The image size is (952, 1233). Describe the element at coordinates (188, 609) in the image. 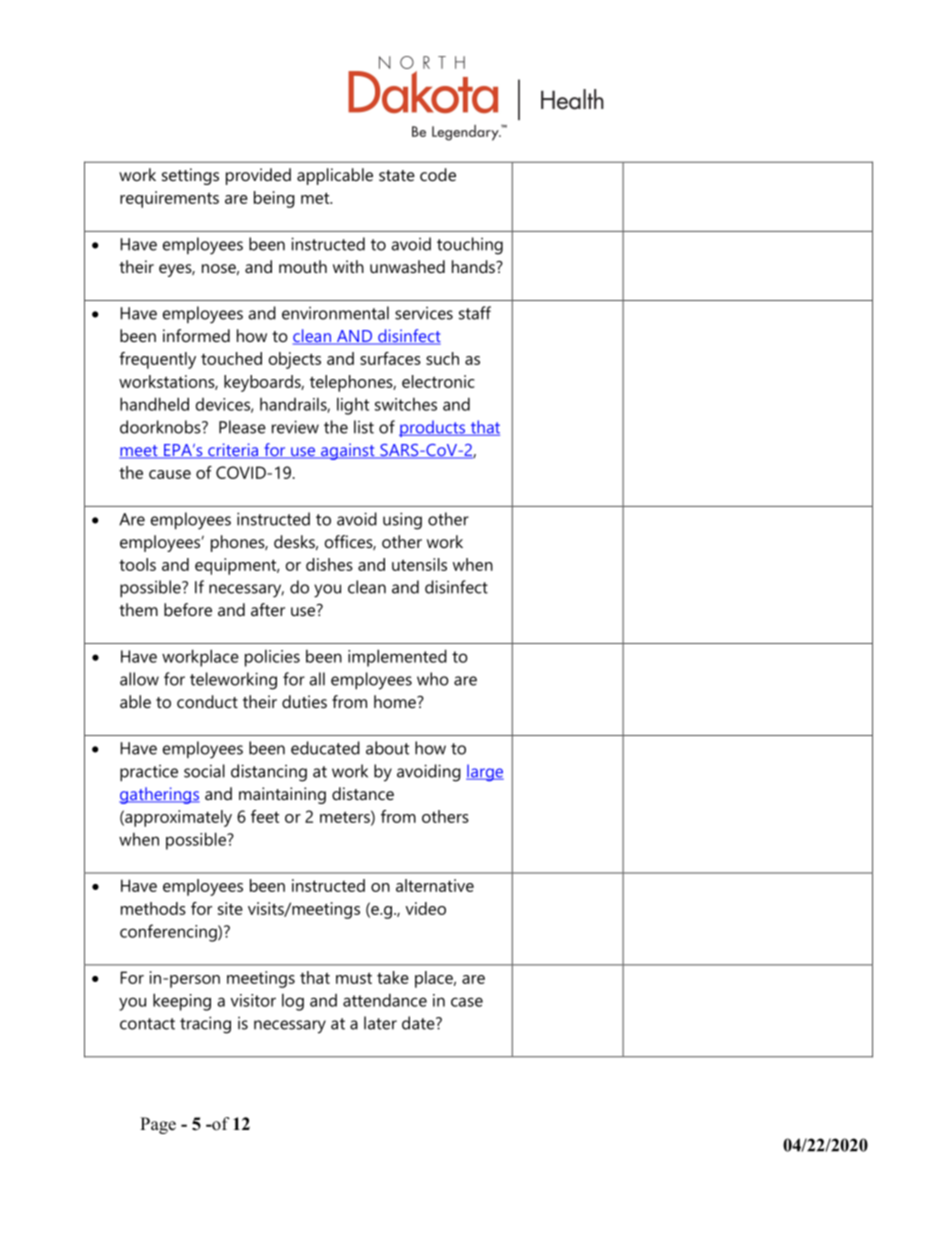

I see `before` at that location.
